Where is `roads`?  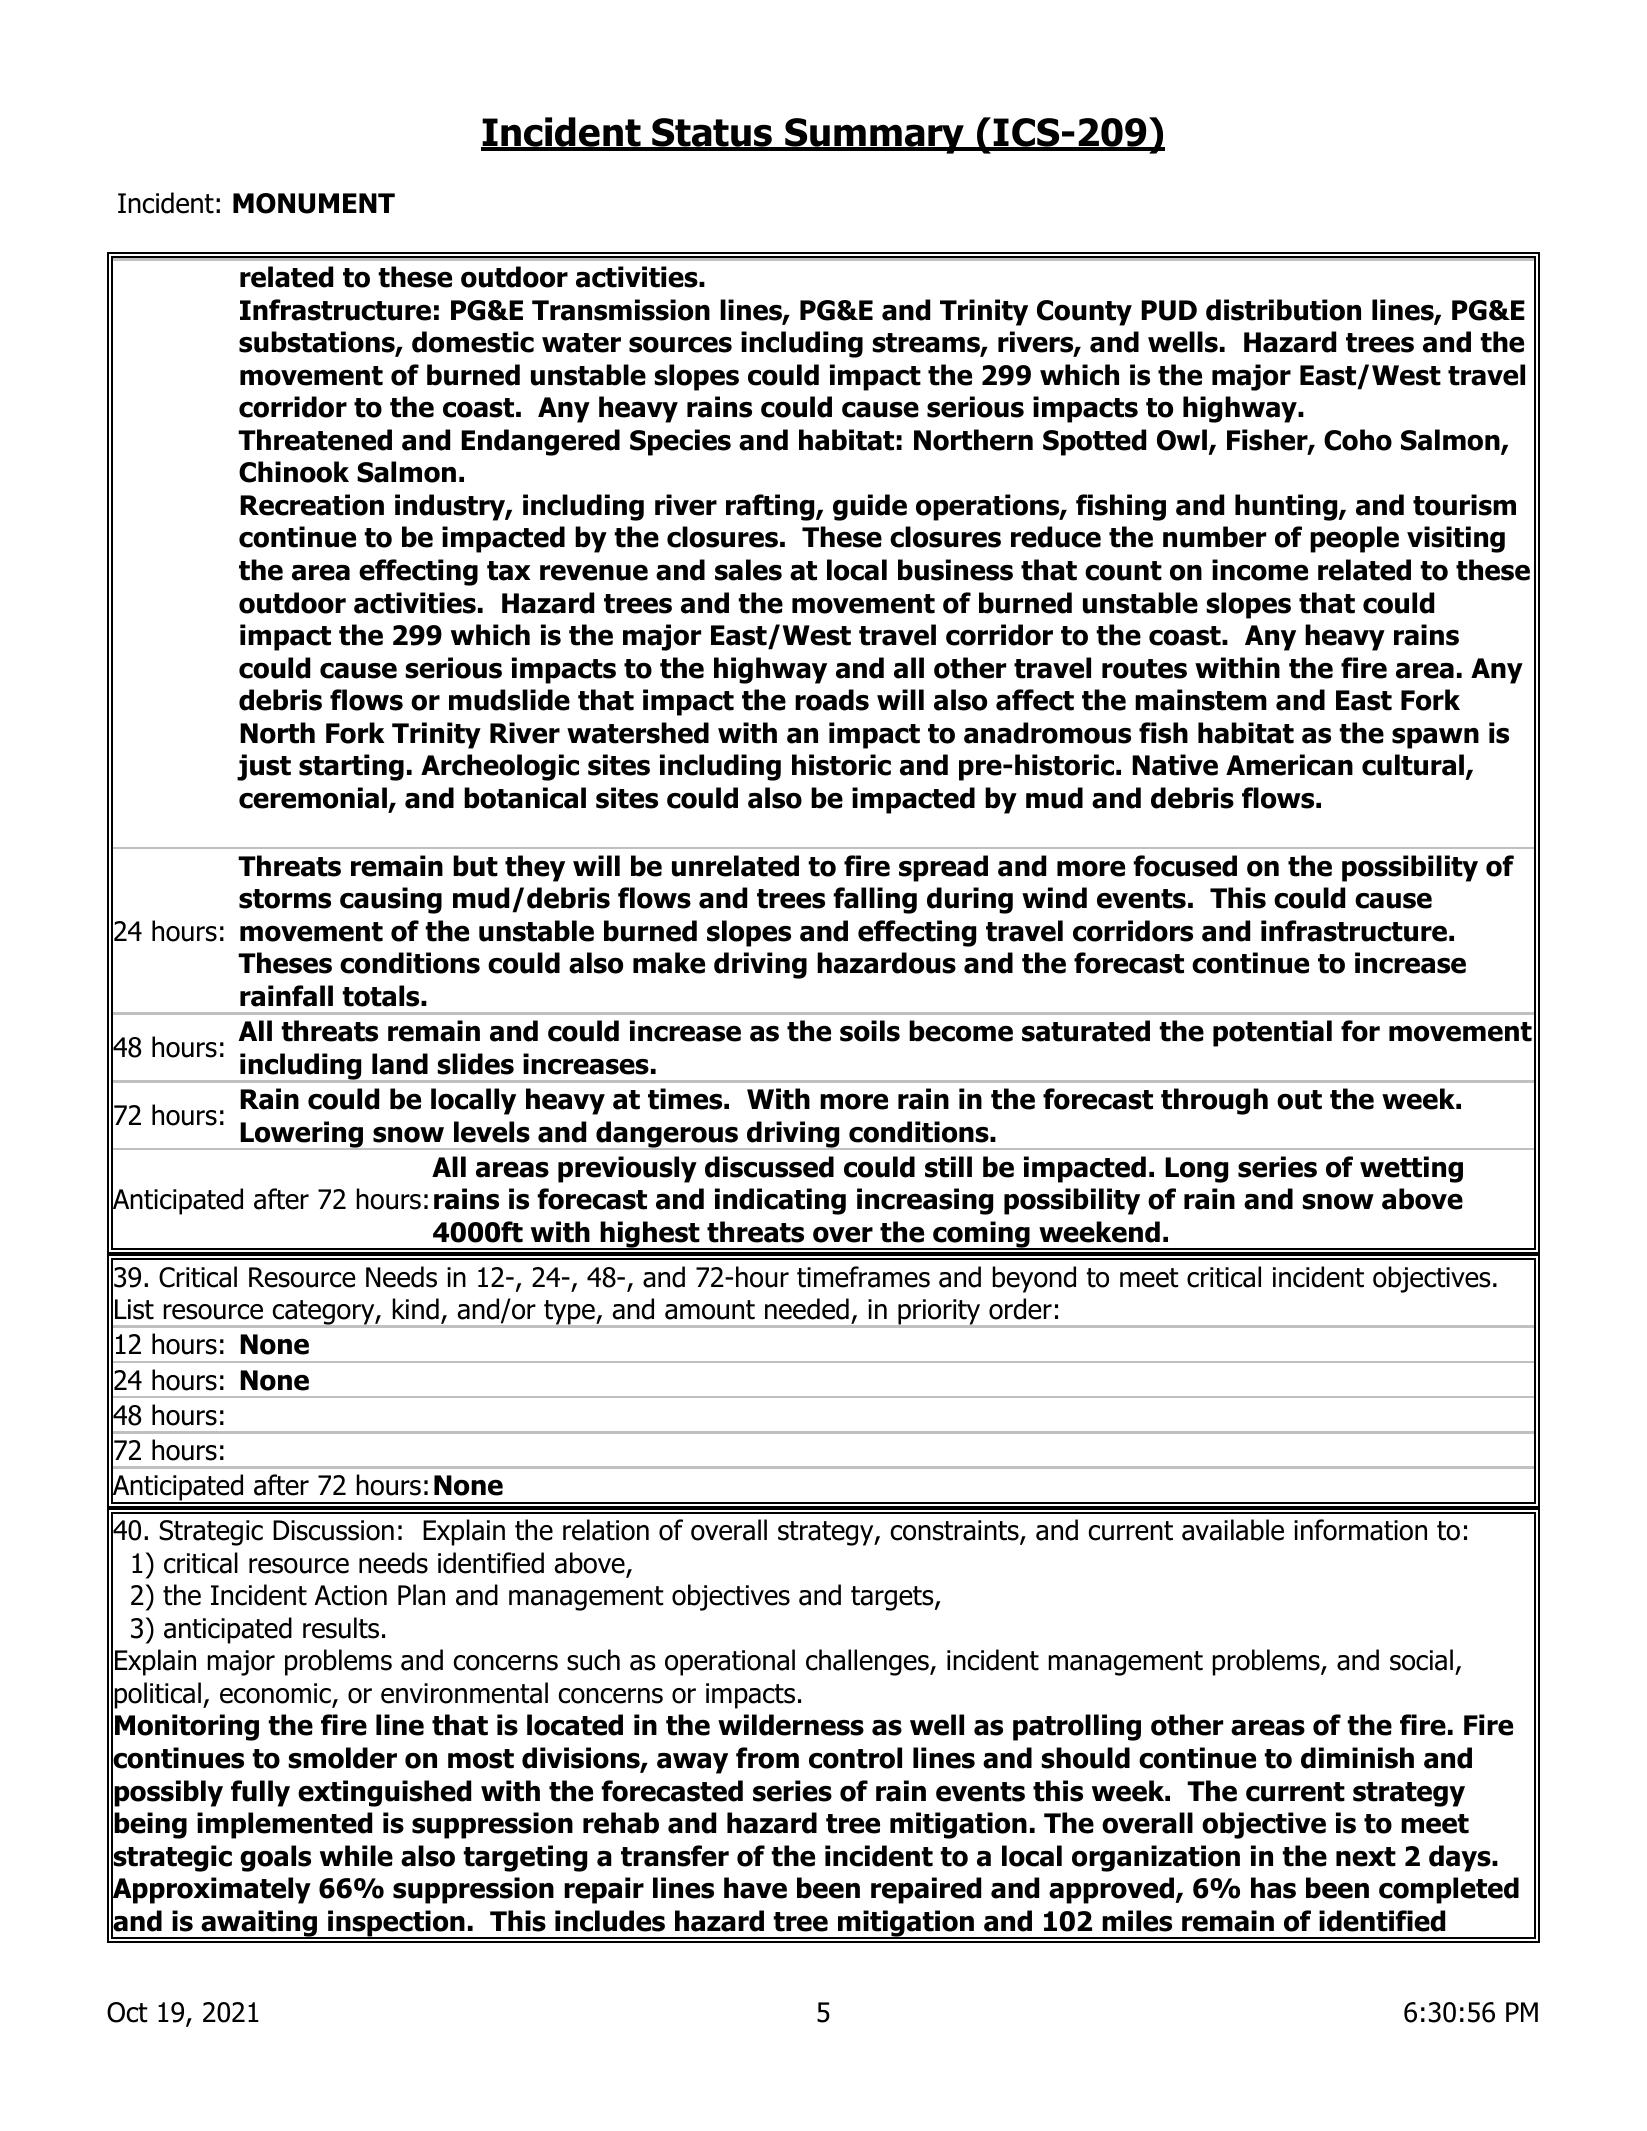 roads is located at coordinates (832, 700).
